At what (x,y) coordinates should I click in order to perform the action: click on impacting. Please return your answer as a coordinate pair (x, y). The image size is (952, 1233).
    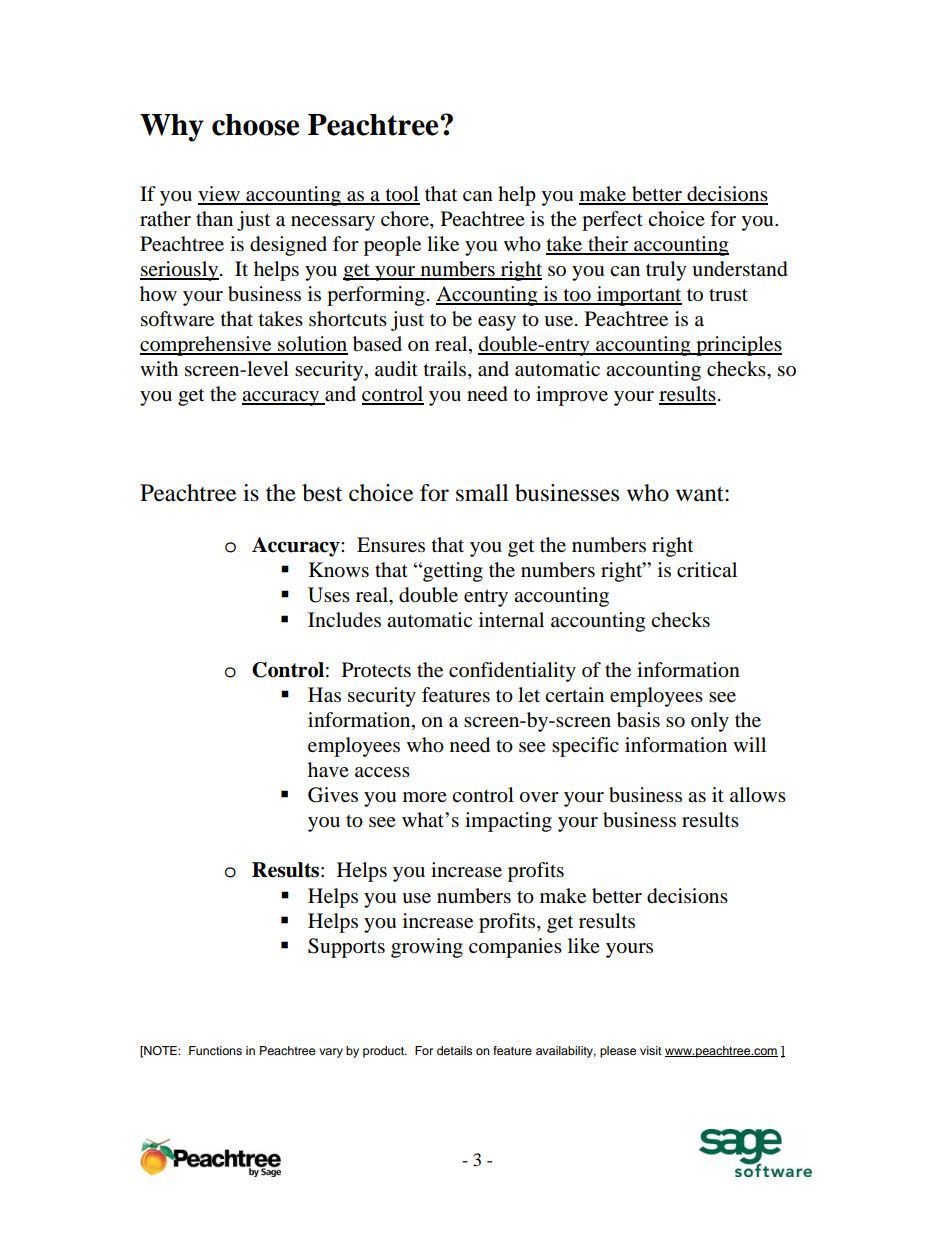
    Looking at the image, I should click on (508, 822).
